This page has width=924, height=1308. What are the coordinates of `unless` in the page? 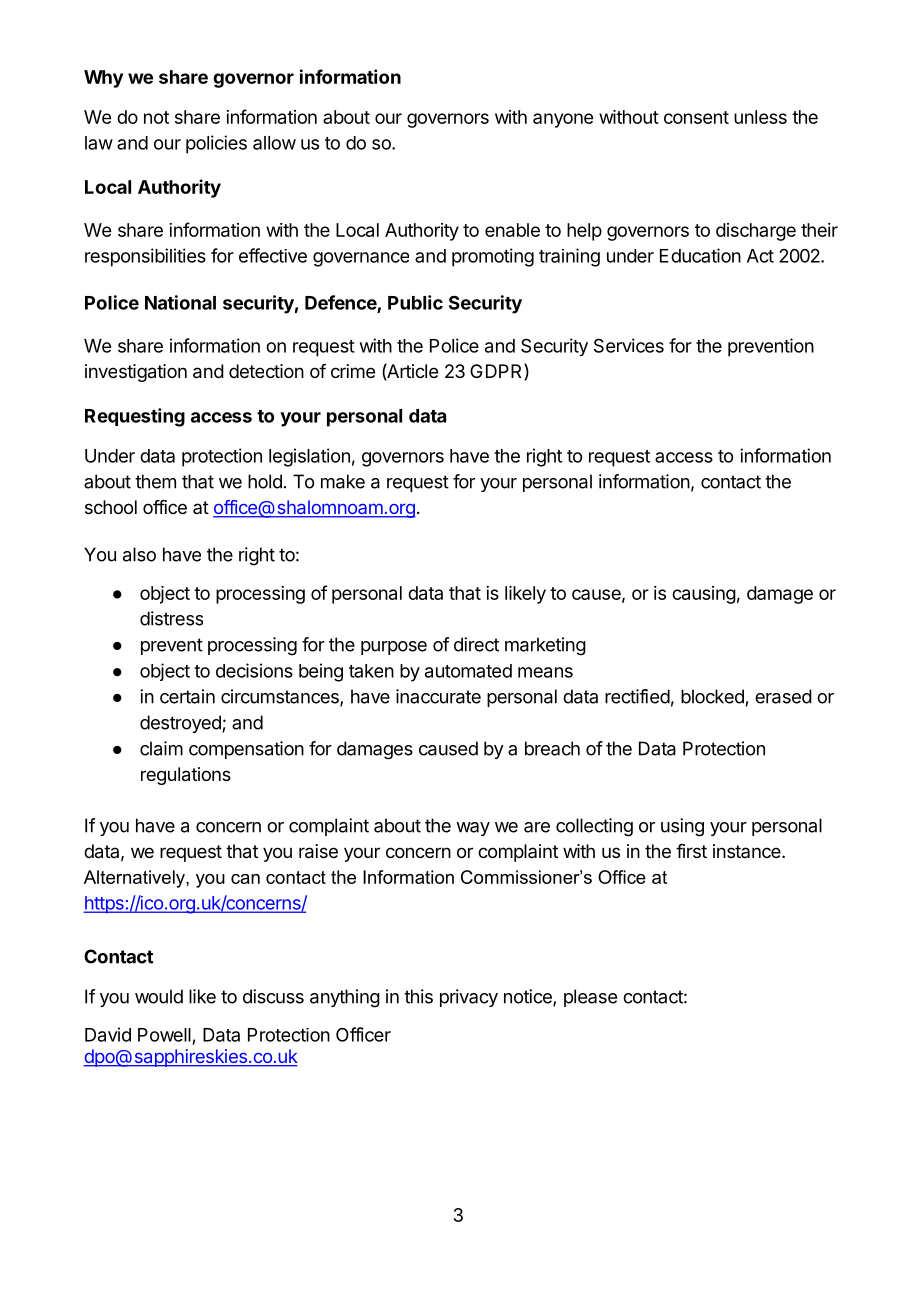 It's located at (760, 117).
